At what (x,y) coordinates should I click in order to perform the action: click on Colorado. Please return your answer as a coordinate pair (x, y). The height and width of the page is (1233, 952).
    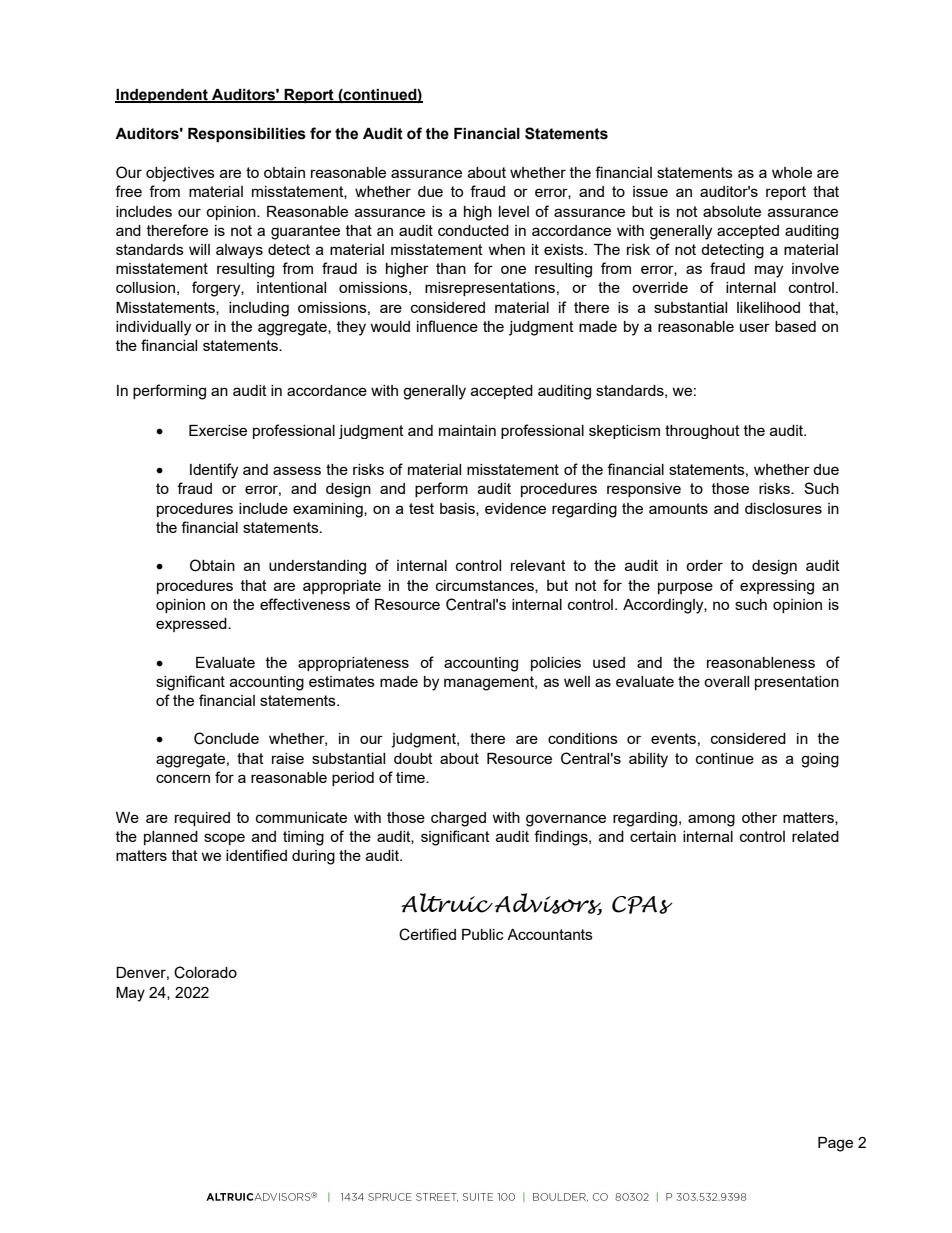
    Looking at the image, I should click on (205, 972).
